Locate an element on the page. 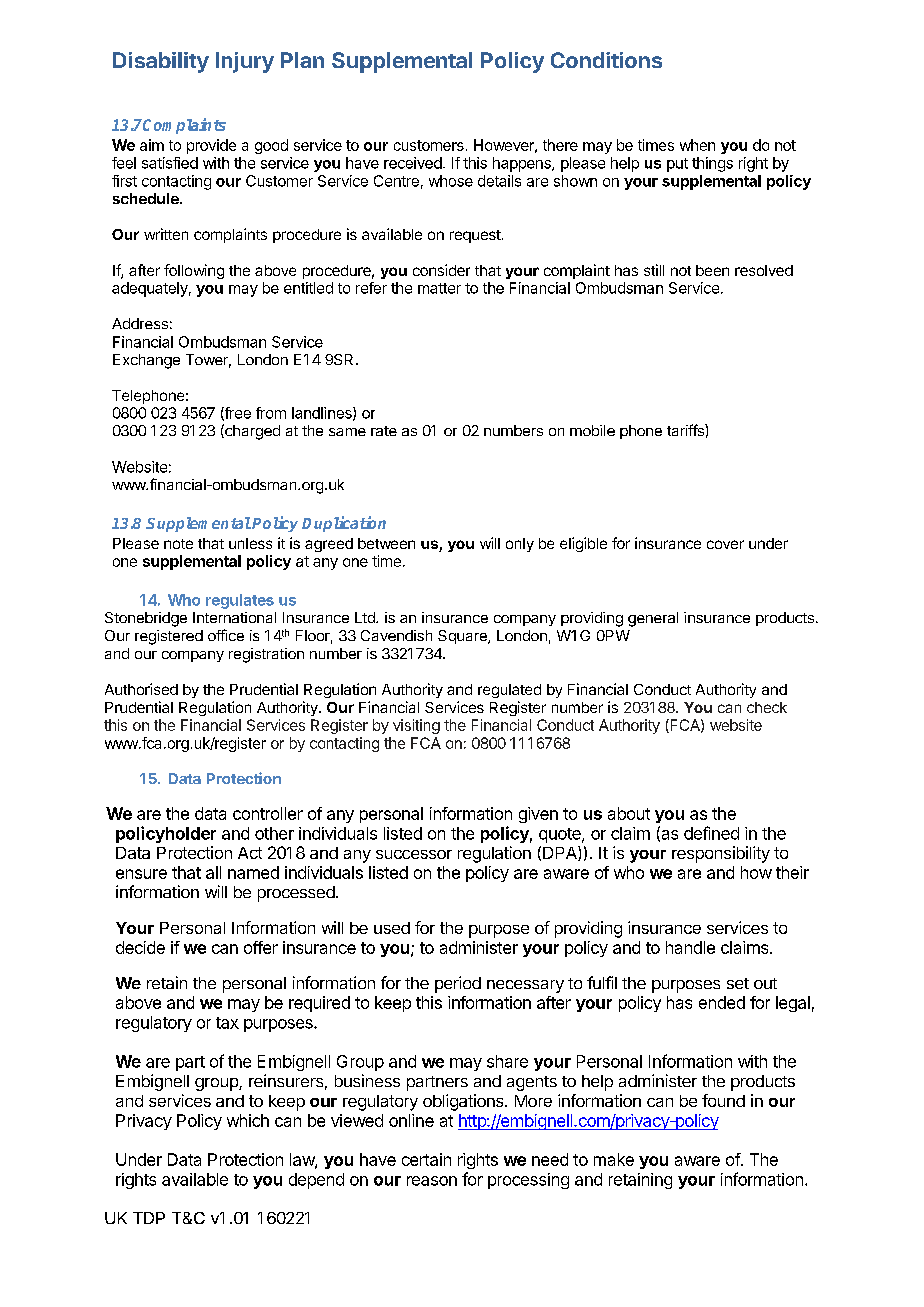 This page has height=1307, width=924. defined is located at coordinates (711, 833).
